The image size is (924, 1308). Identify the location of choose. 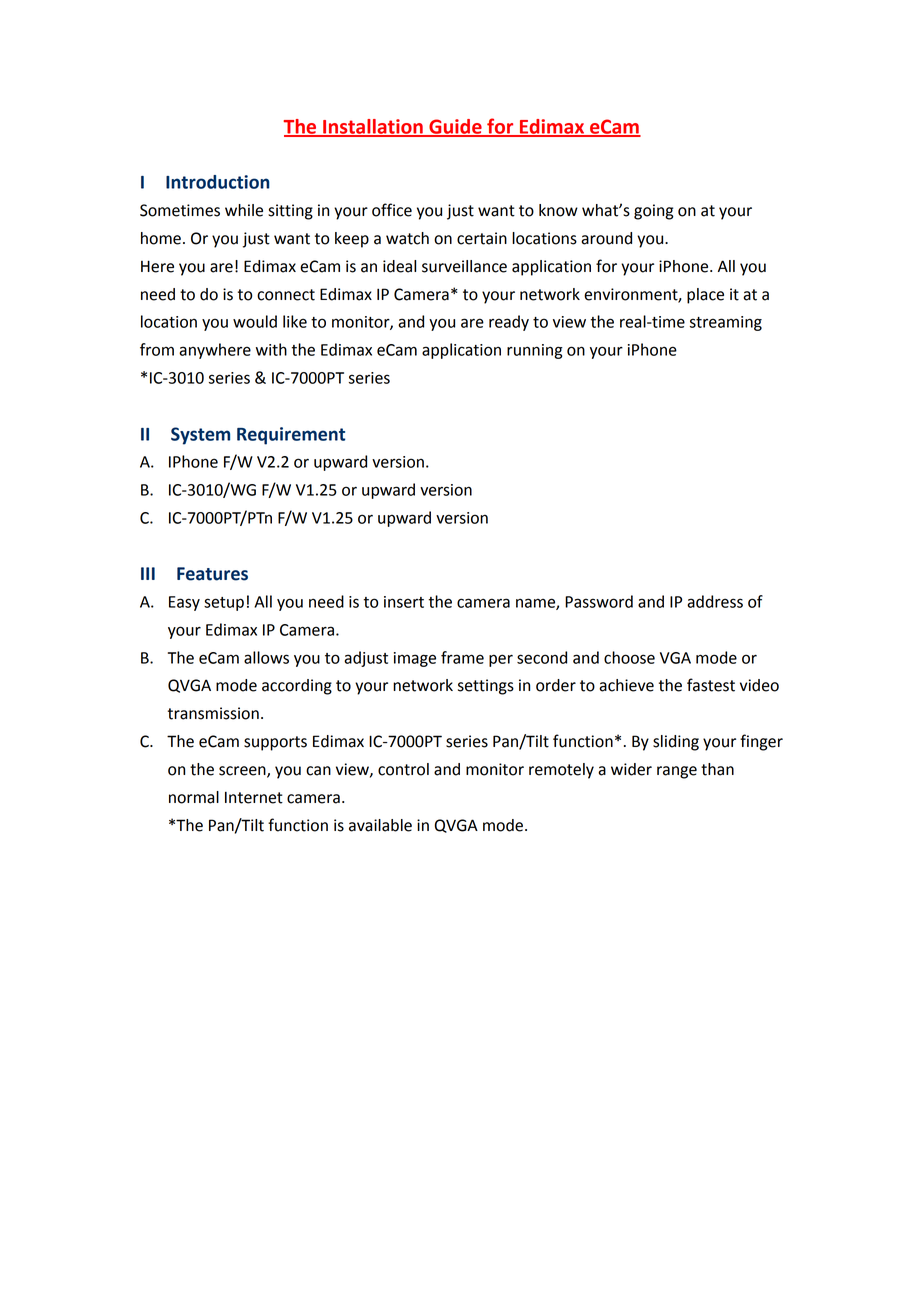
(629, 657).
